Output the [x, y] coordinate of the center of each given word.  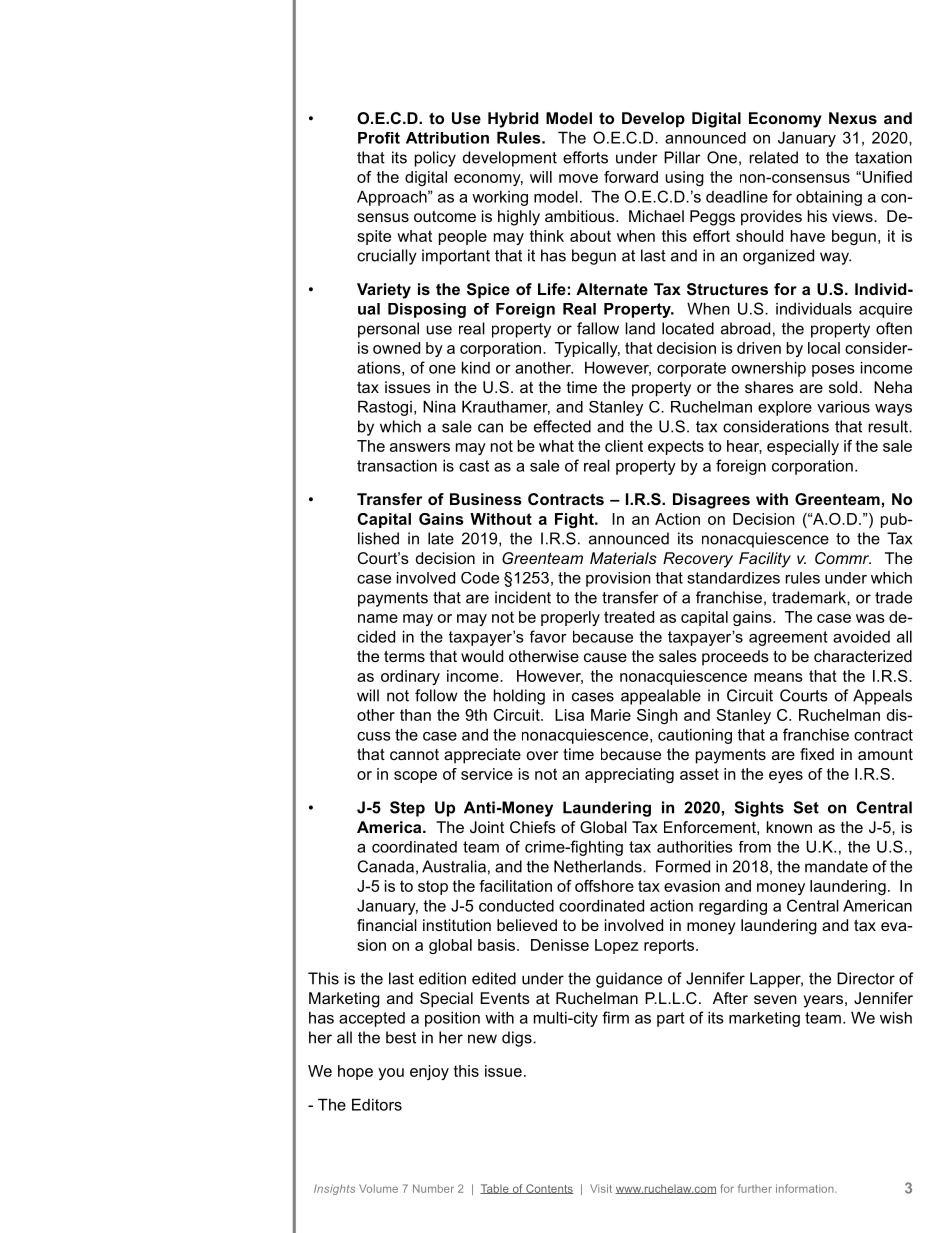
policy [435, 159]
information [806, 1188]
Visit [601, 1188]
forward [631, 177]
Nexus [853, 118]
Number [433, 1188]
